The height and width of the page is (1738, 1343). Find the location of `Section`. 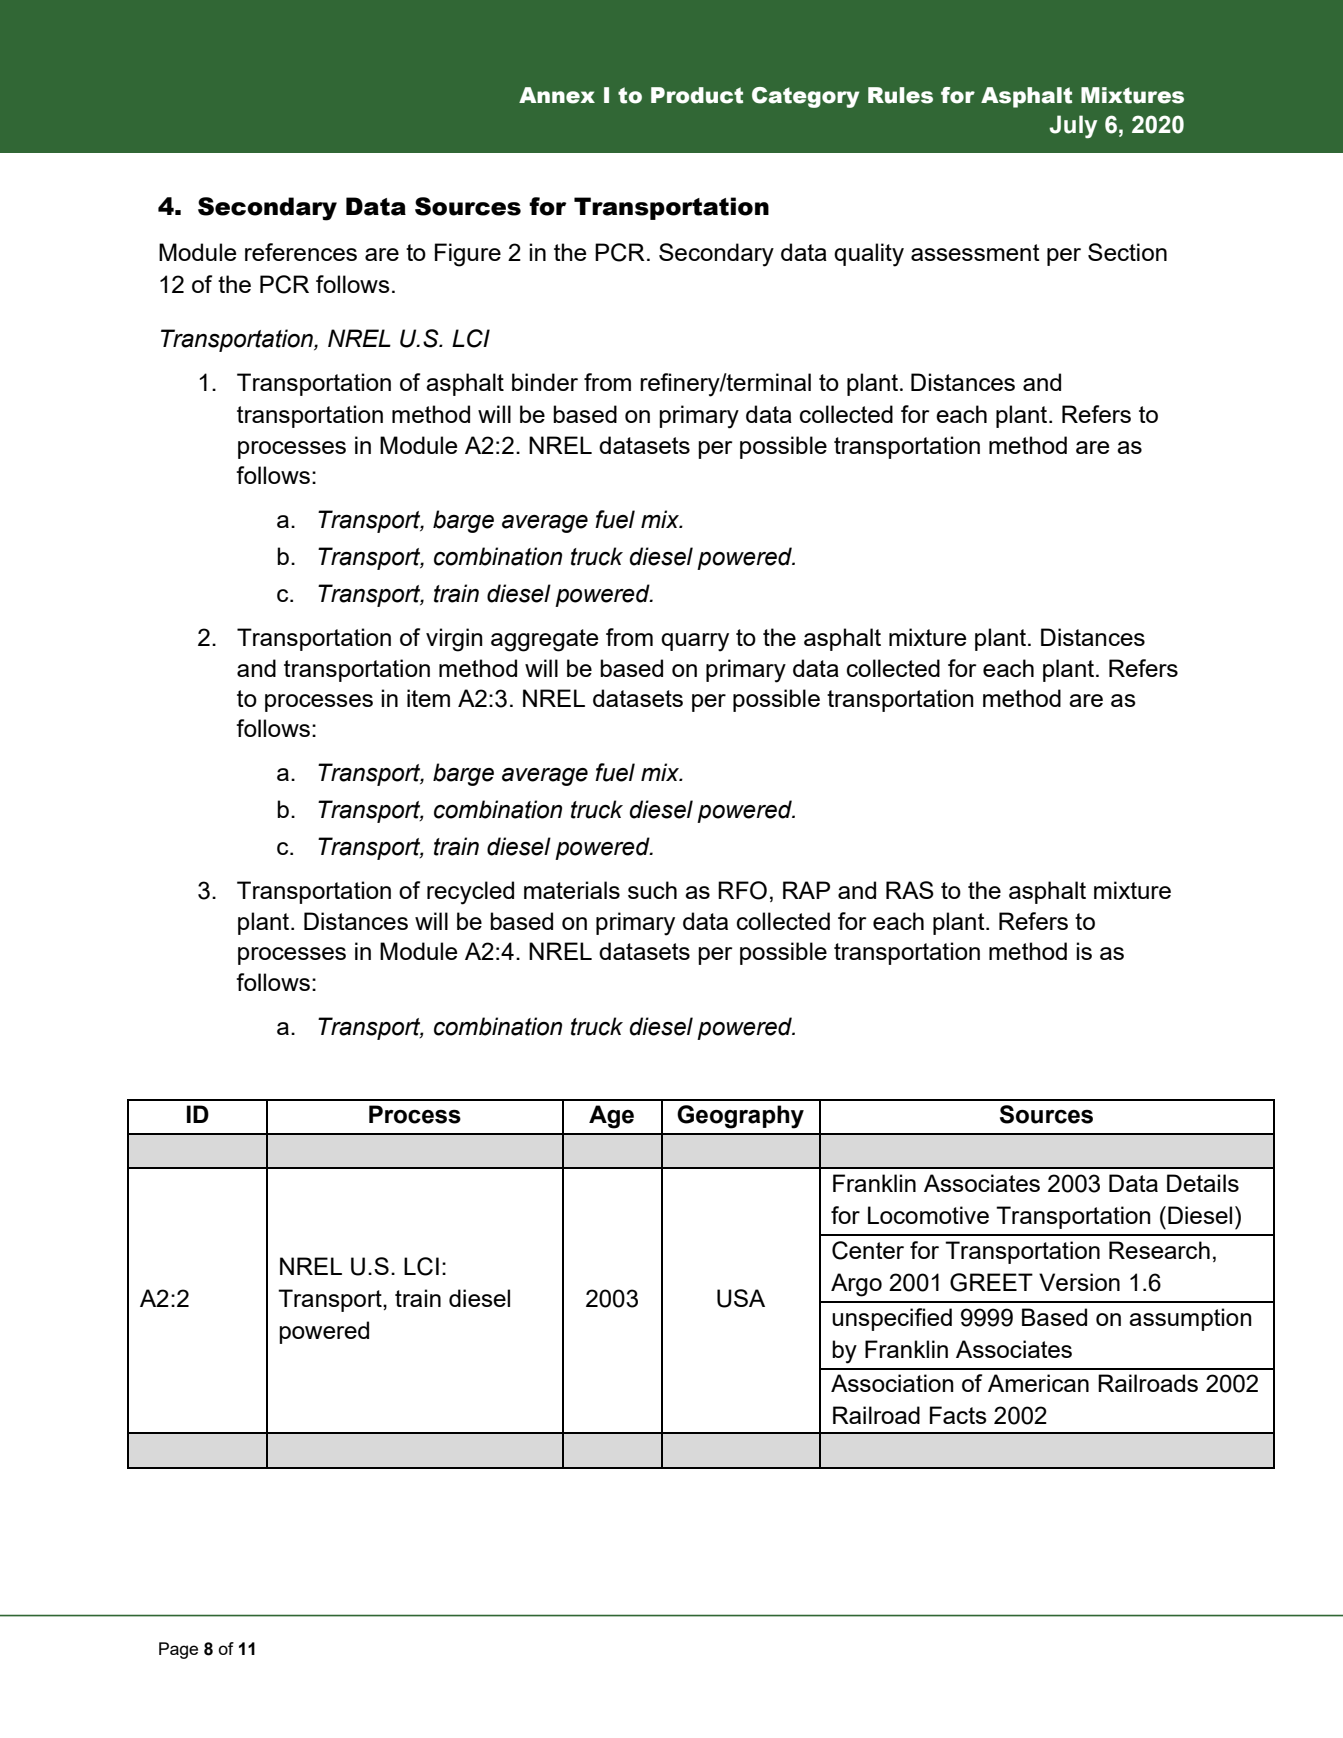

Section is located at coordinates (1127, 252).
